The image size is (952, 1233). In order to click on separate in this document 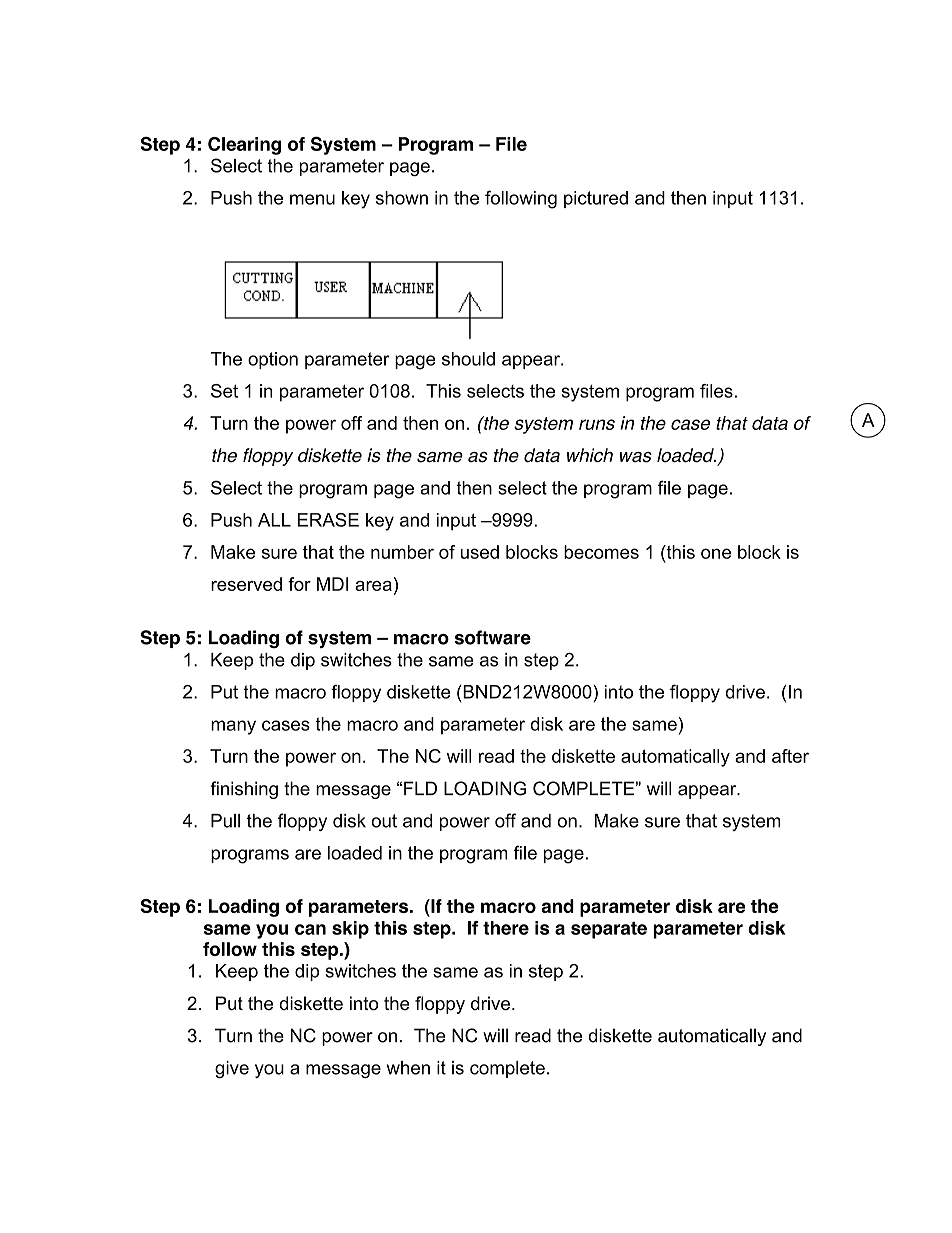, I will do `click(609, 930)`.
